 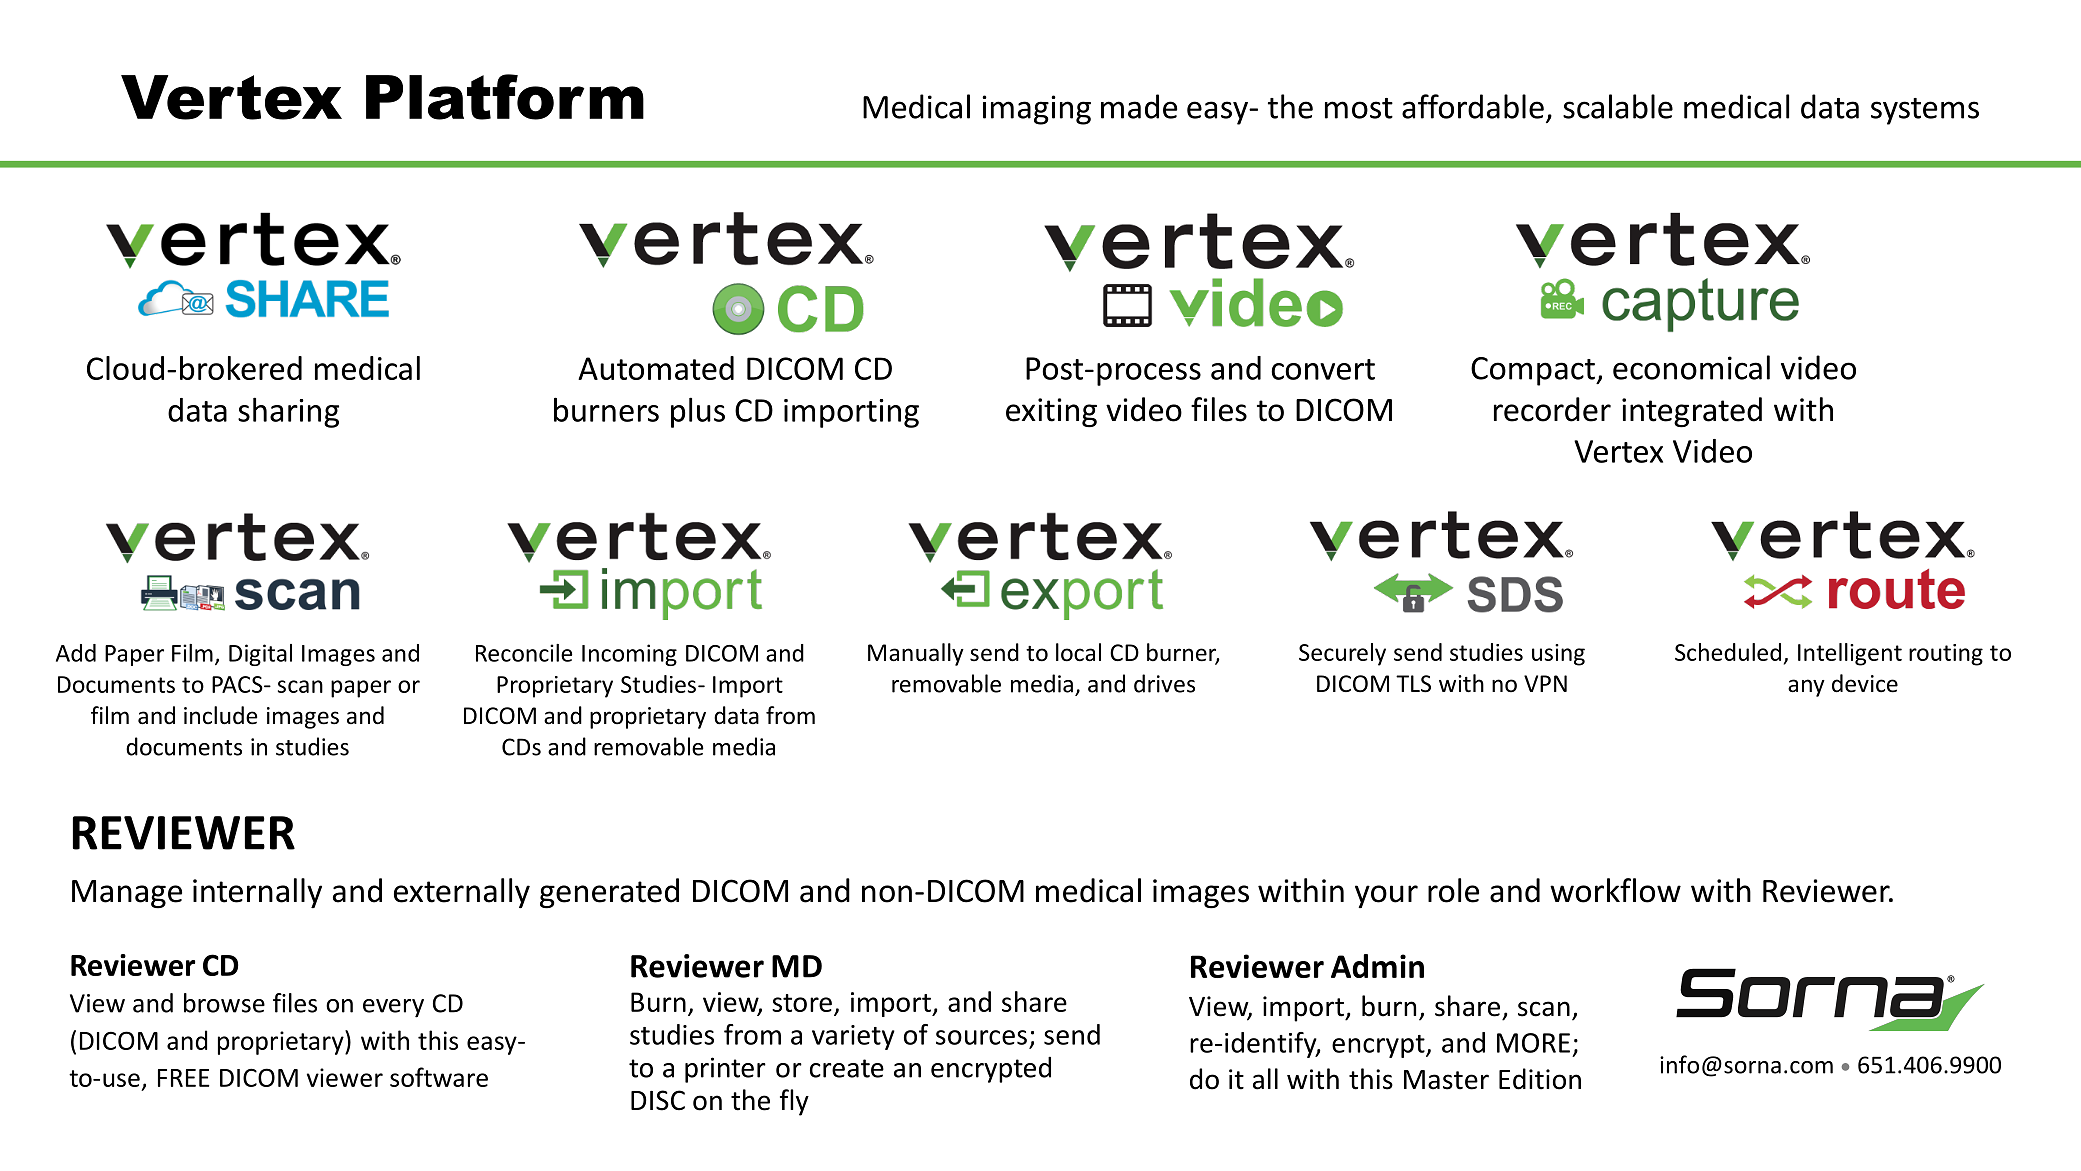 I want to click on imaging, so click(x=1036, y=110).
